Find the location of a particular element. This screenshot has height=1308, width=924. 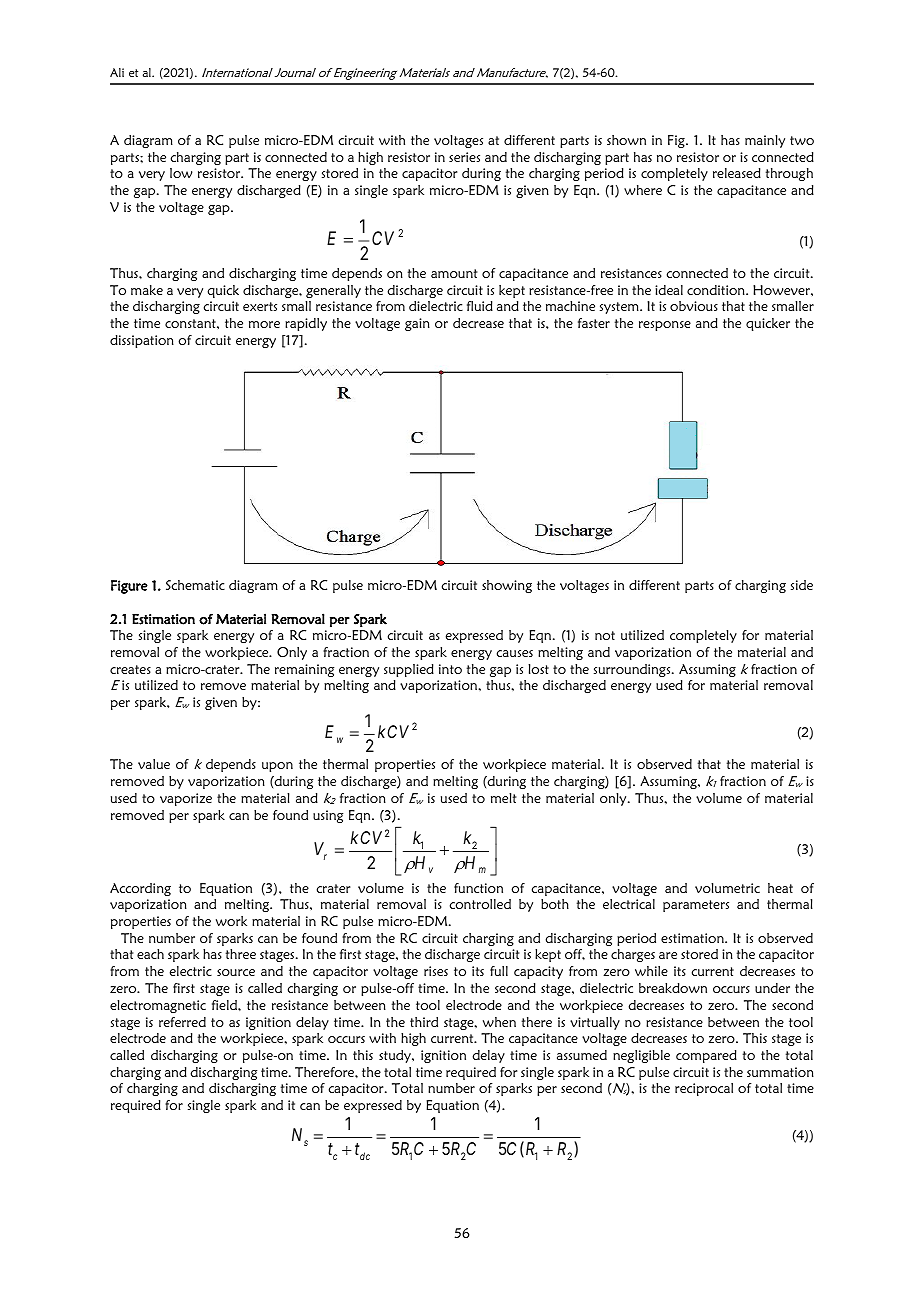

mainly is located at coordinates (765, 141).
